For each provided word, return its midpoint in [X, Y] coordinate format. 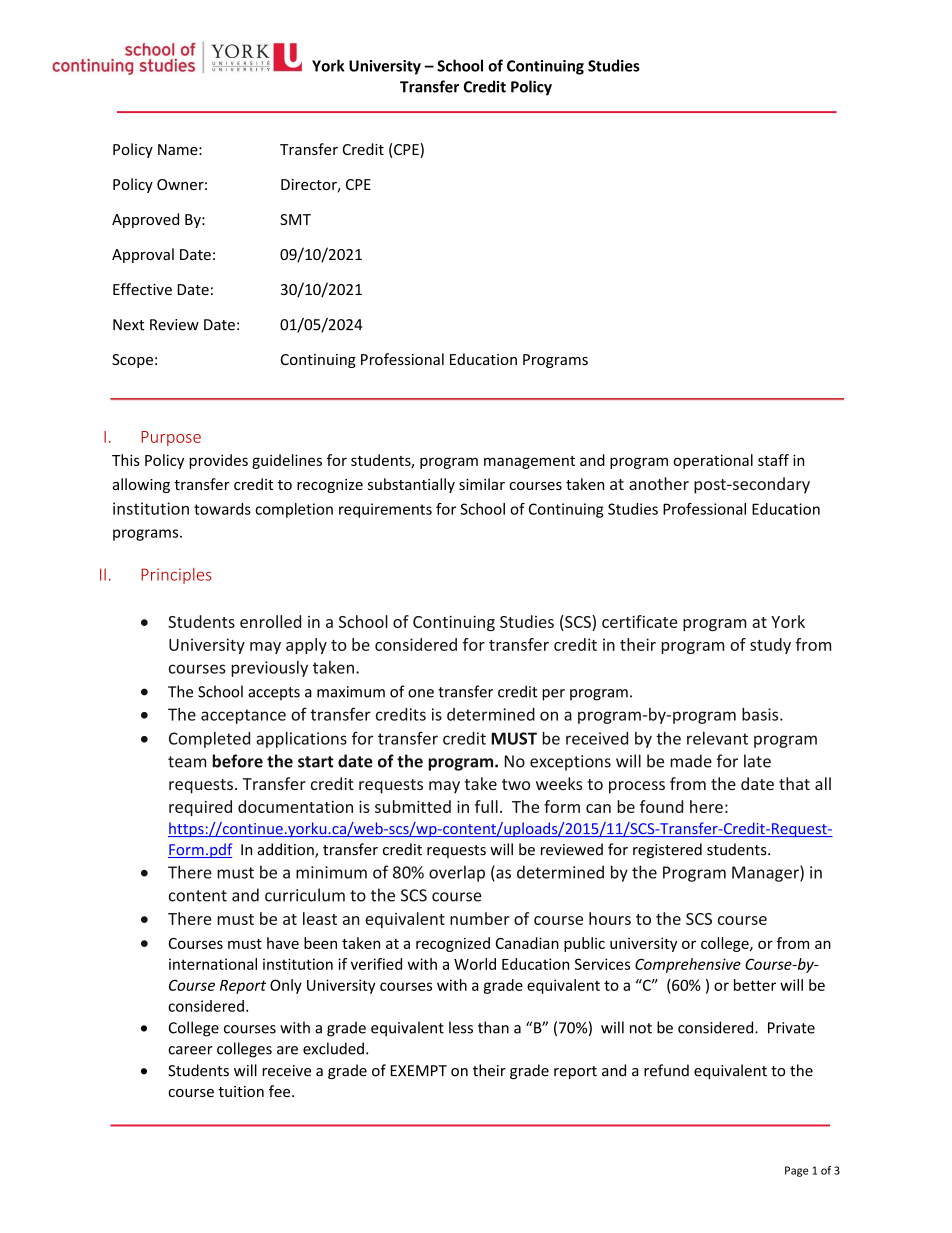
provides [218, 461]
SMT [295, 219]
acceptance [243, 716]
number [480, 918]
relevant [717, 738]
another [659, 483]
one [421, 693]
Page [796, 1171]
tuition [241, 1091]
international [213, 964]
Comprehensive [688, 965]
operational [713, 461]
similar [482, 484]
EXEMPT [419, 1070]
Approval [143, 255]
